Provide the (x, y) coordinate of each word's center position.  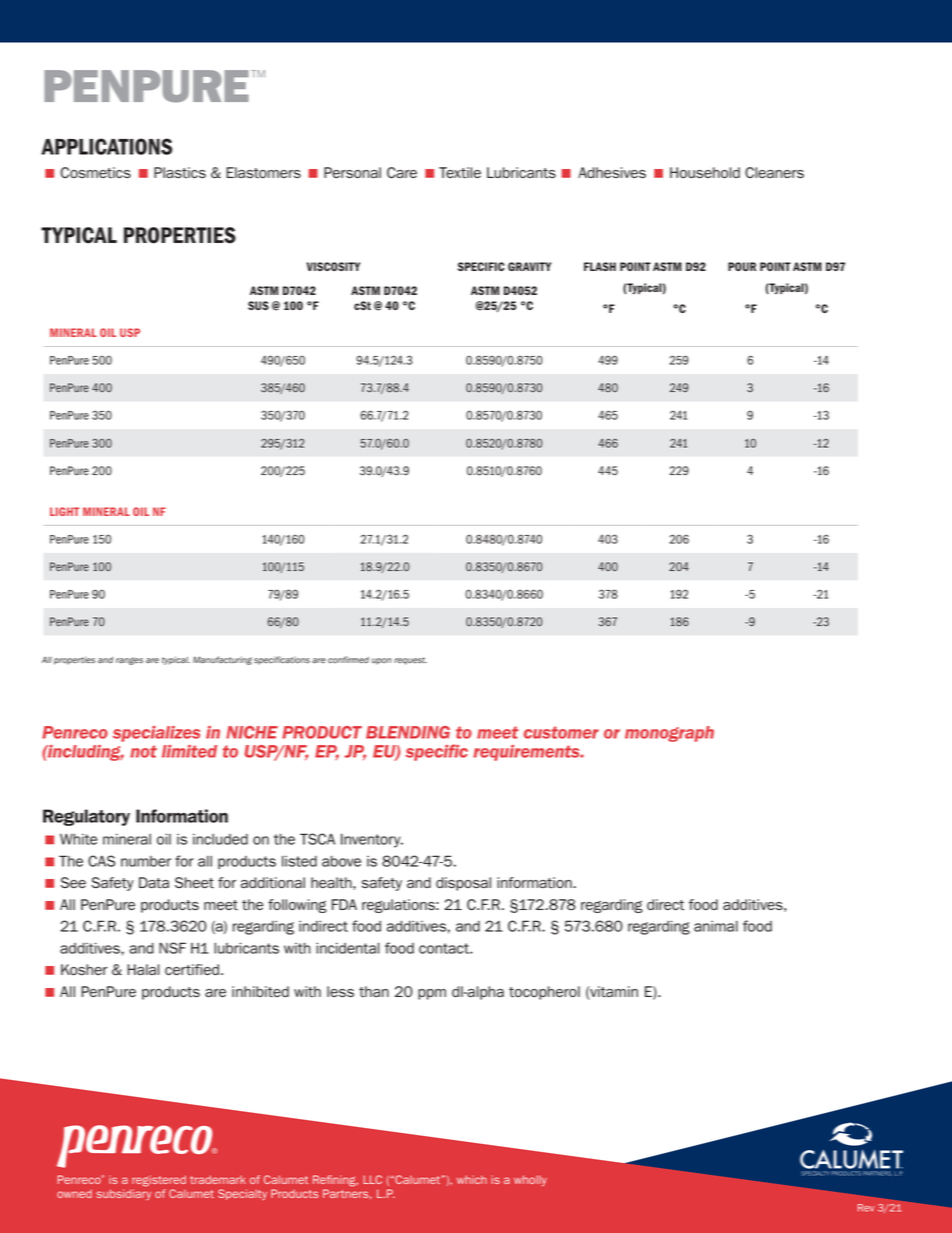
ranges (129, 661)
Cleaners (774, 172)
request (410, 661)
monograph (669, 734)
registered (159, 1181)
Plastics (180, 172)
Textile (460, 172)
